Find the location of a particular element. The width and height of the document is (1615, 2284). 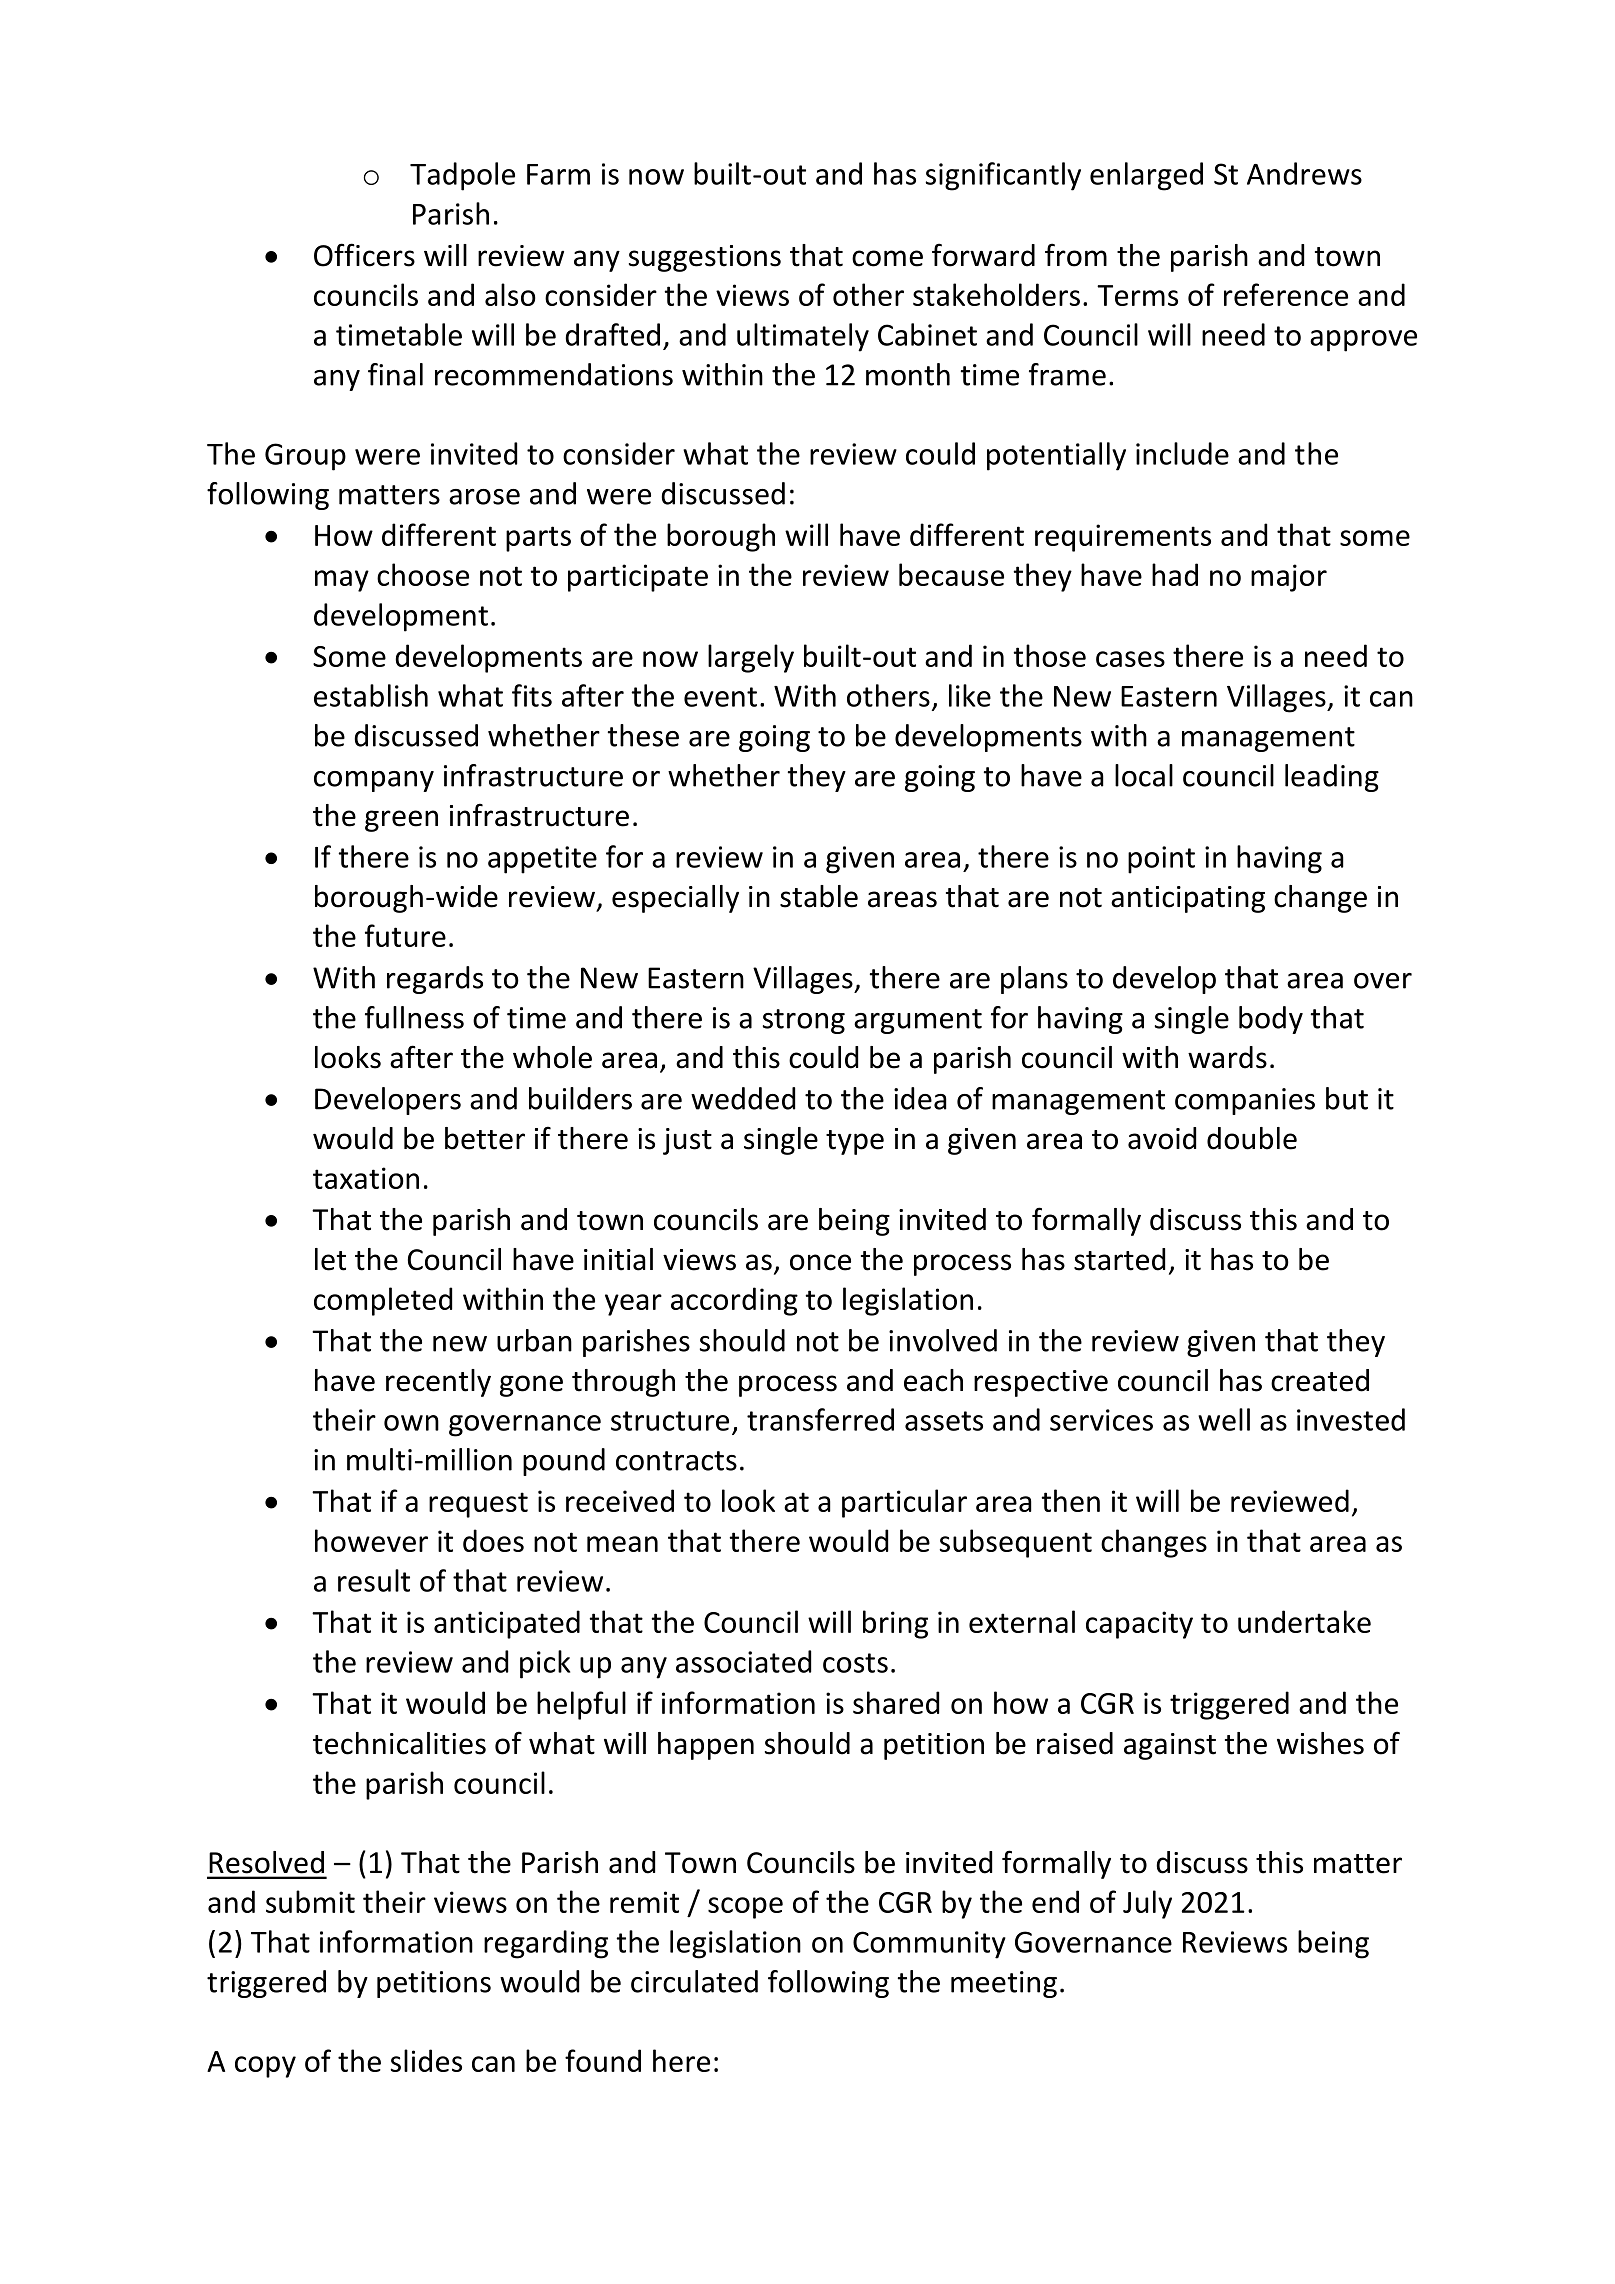

come is located at coordinates (887, 258).
